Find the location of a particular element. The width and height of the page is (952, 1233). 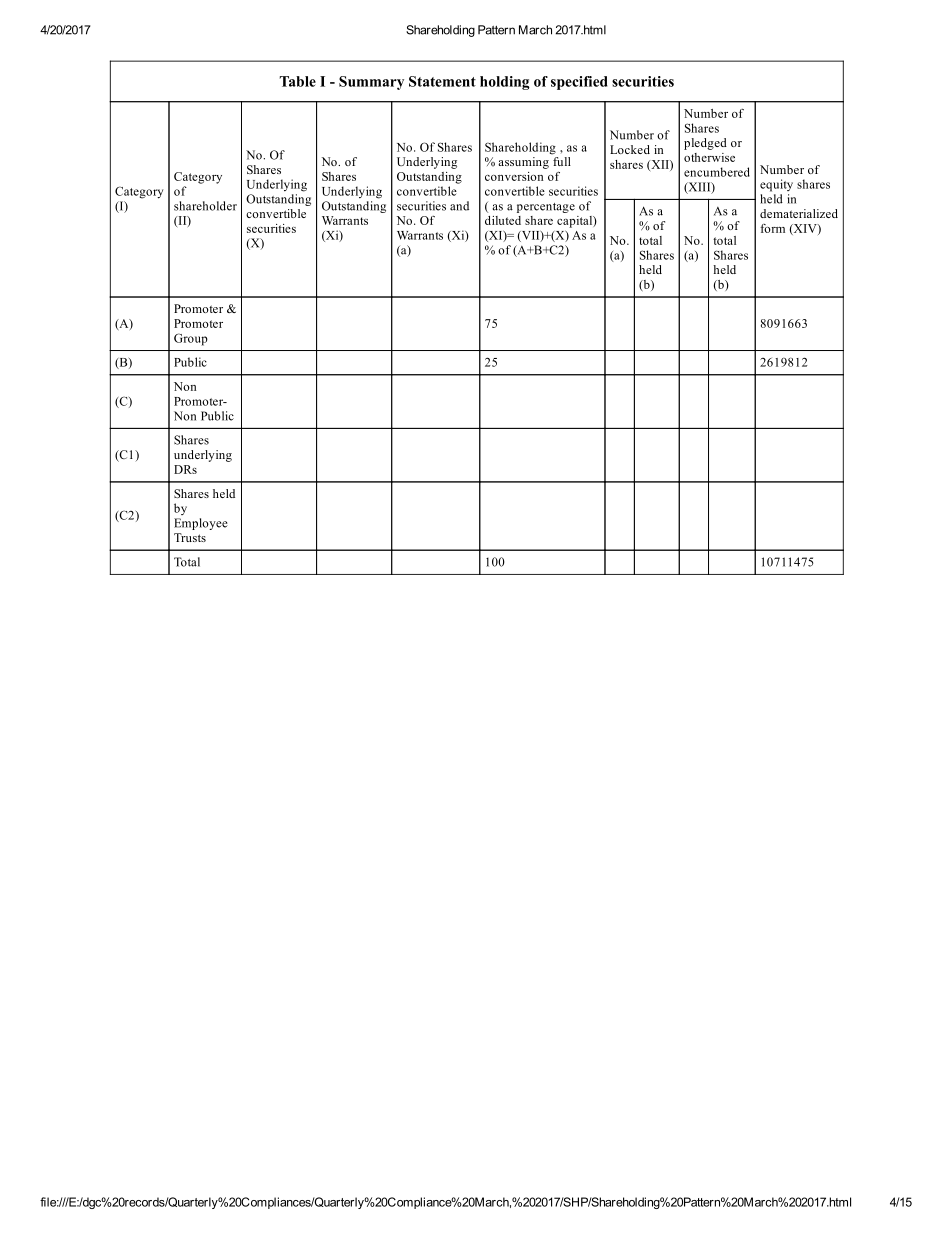

otherwise is located at coordinates (709, 157).
